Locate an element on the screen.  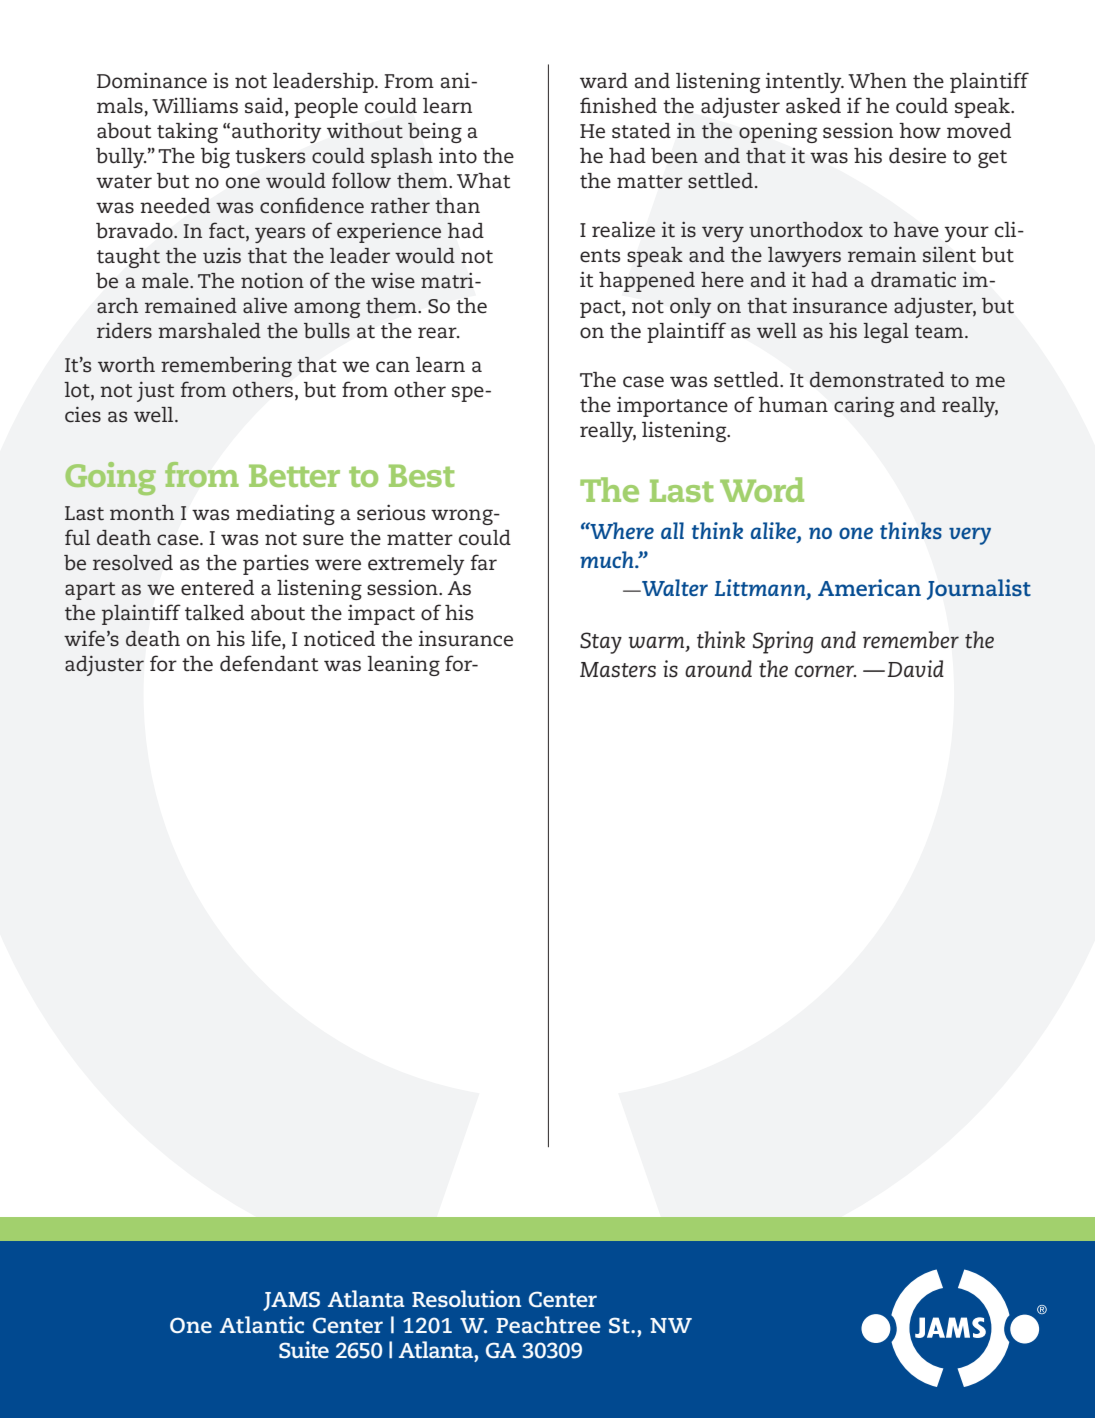
American is located at coordinates (869, 587).
